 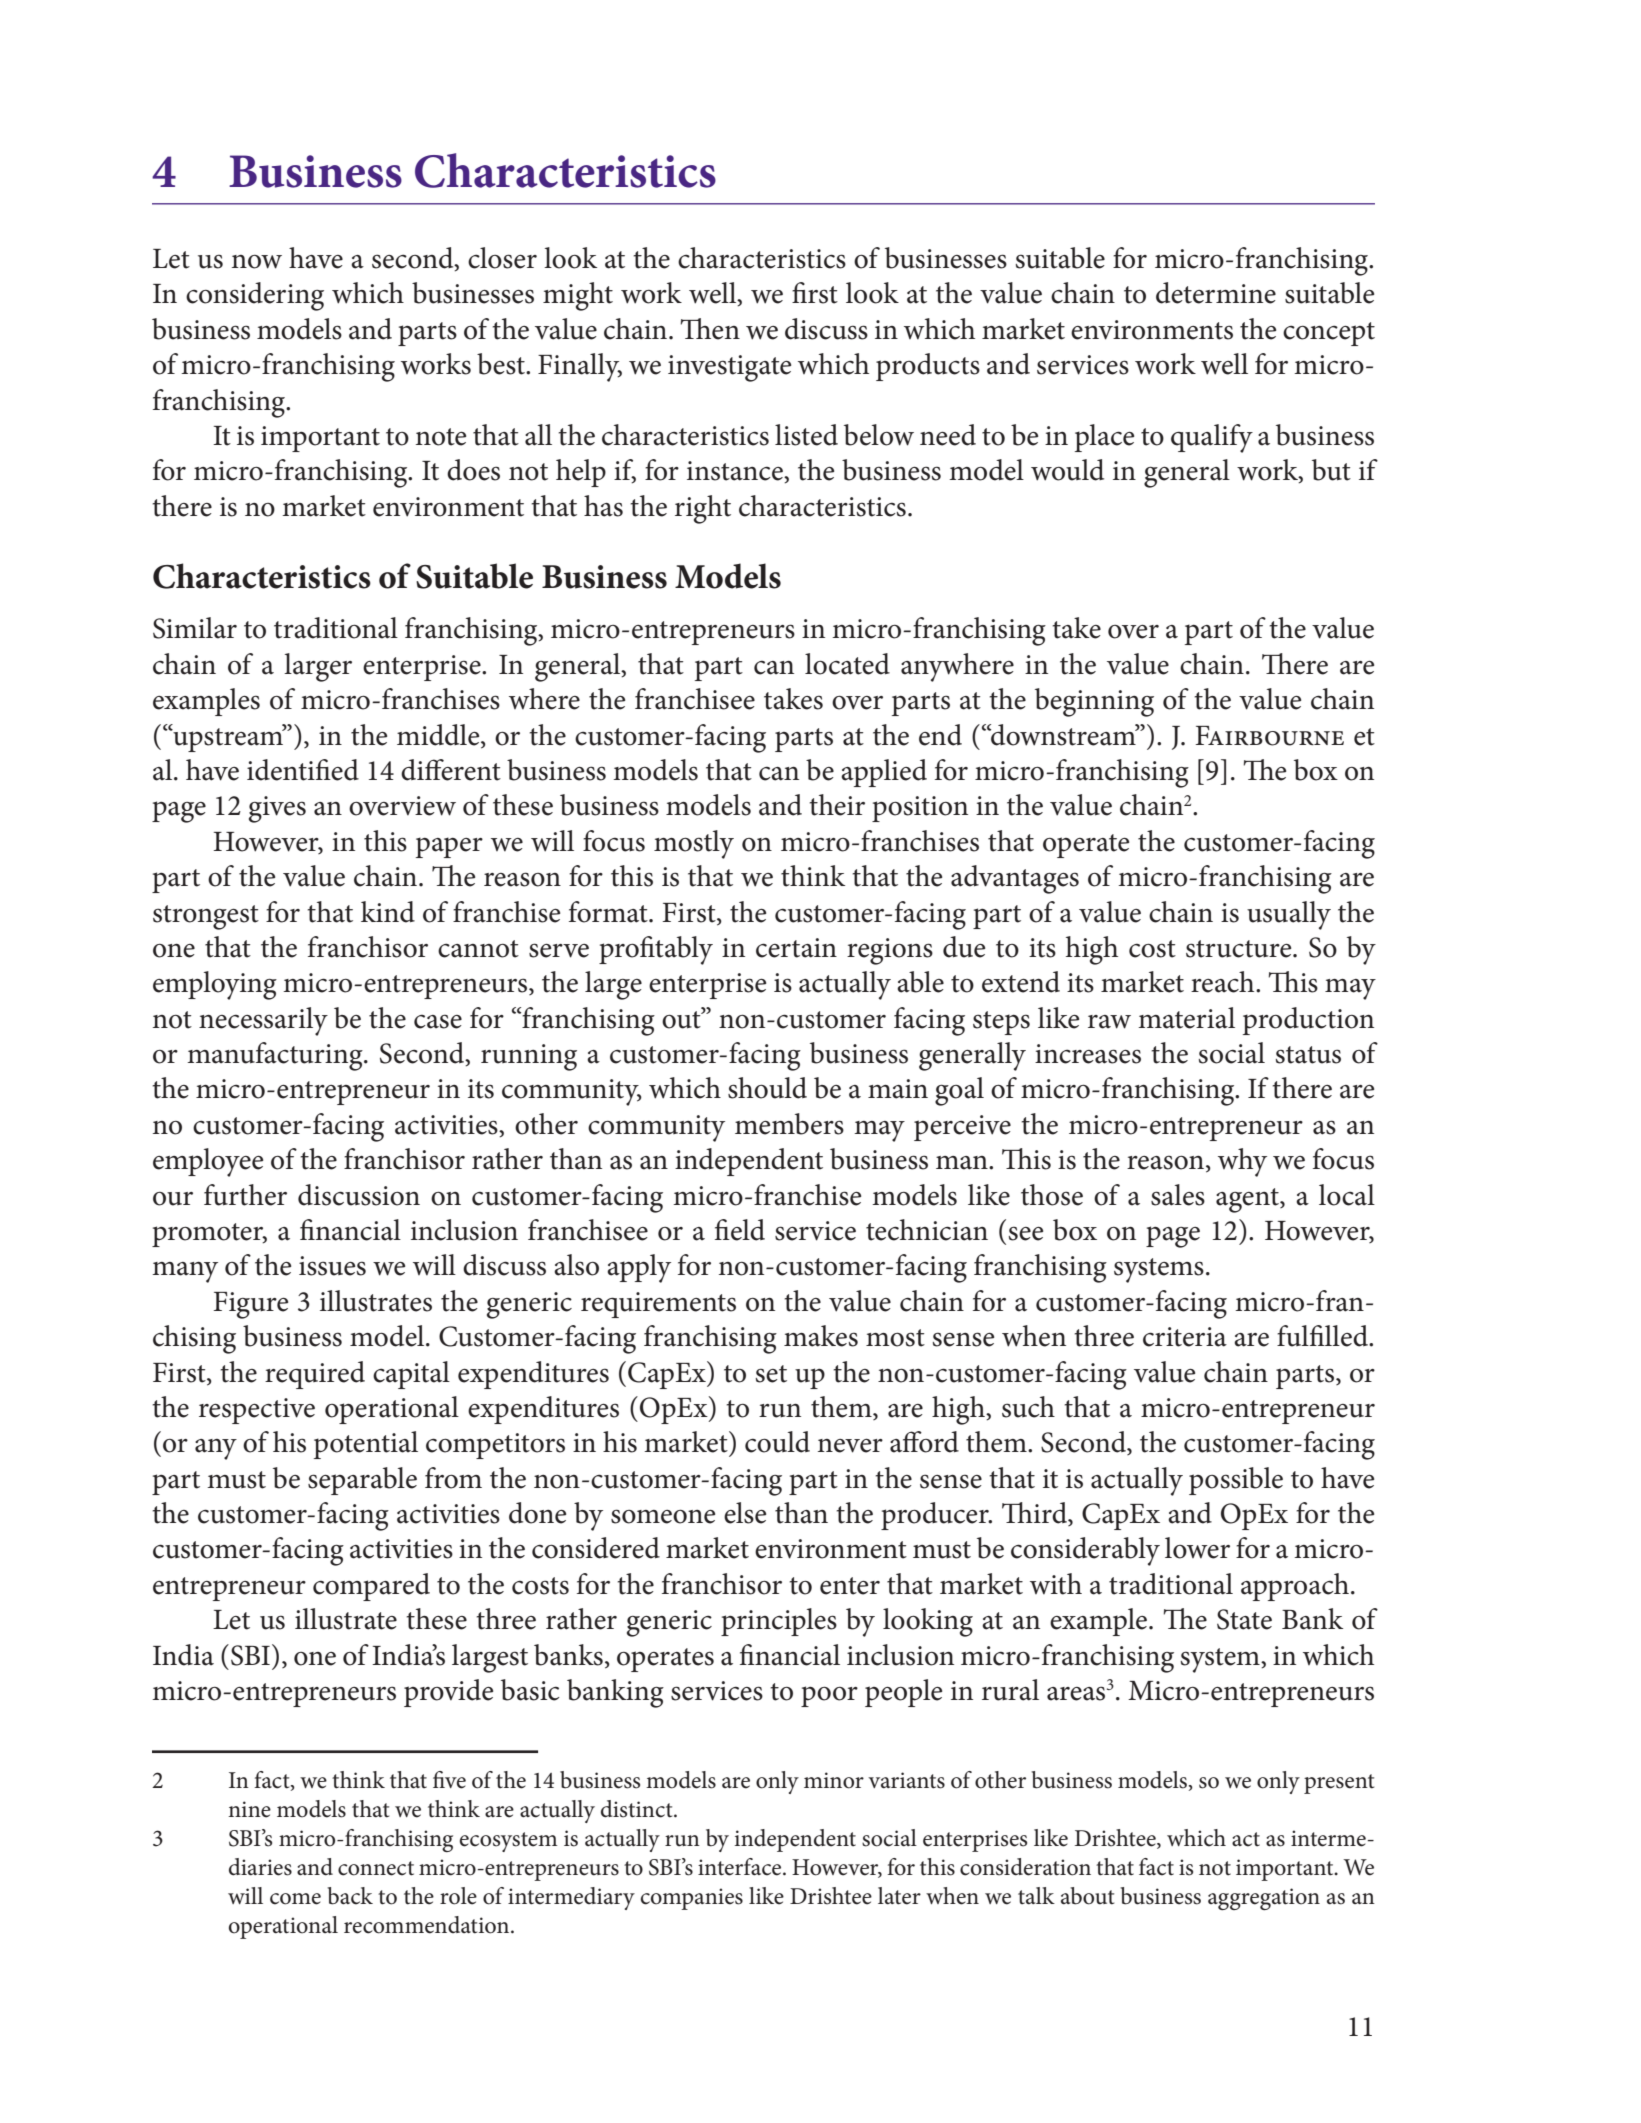 I want to click on required, so click(x=315, y=1375).
